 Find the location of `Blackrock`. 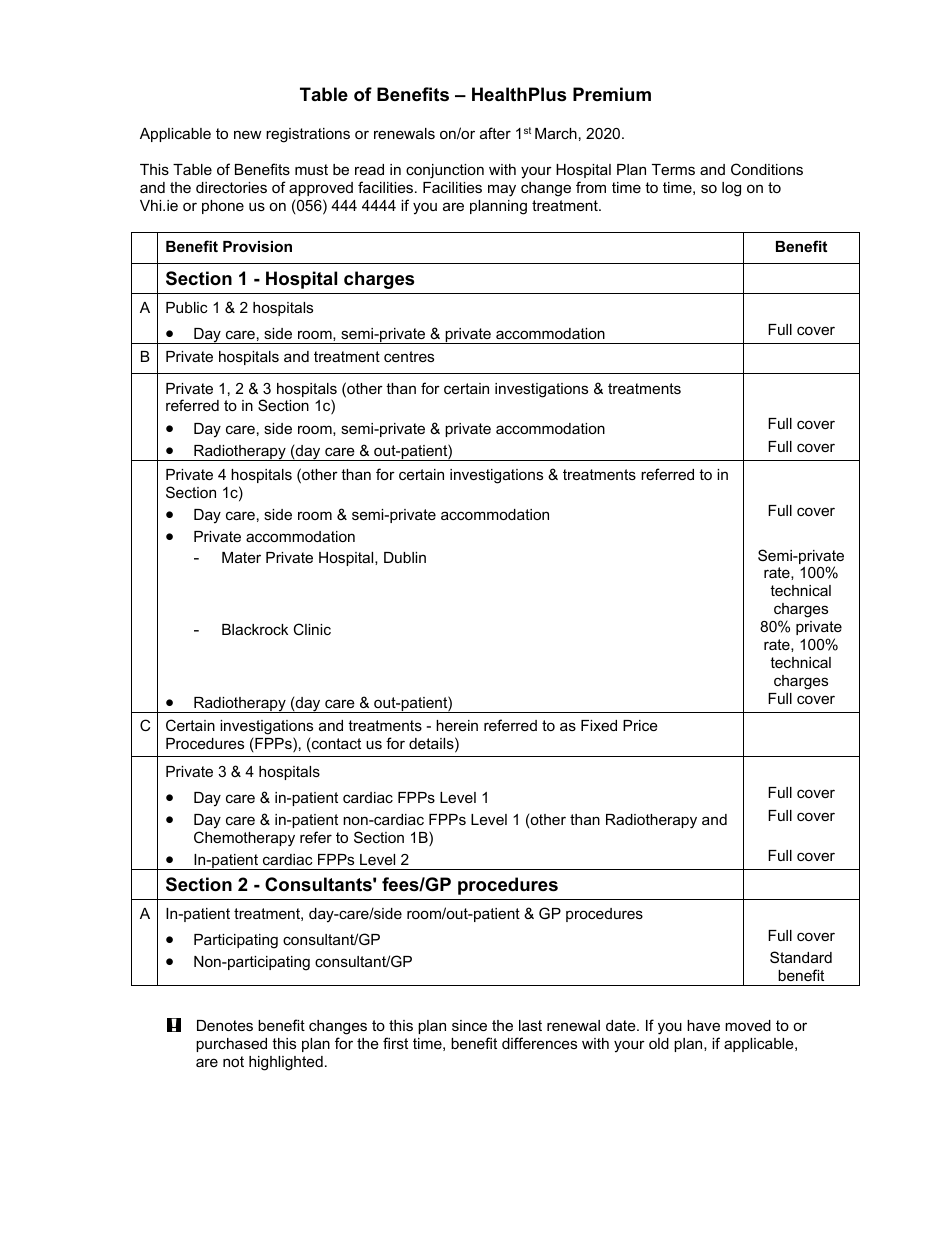

Blackrock is located at coordinates (255, 629).
